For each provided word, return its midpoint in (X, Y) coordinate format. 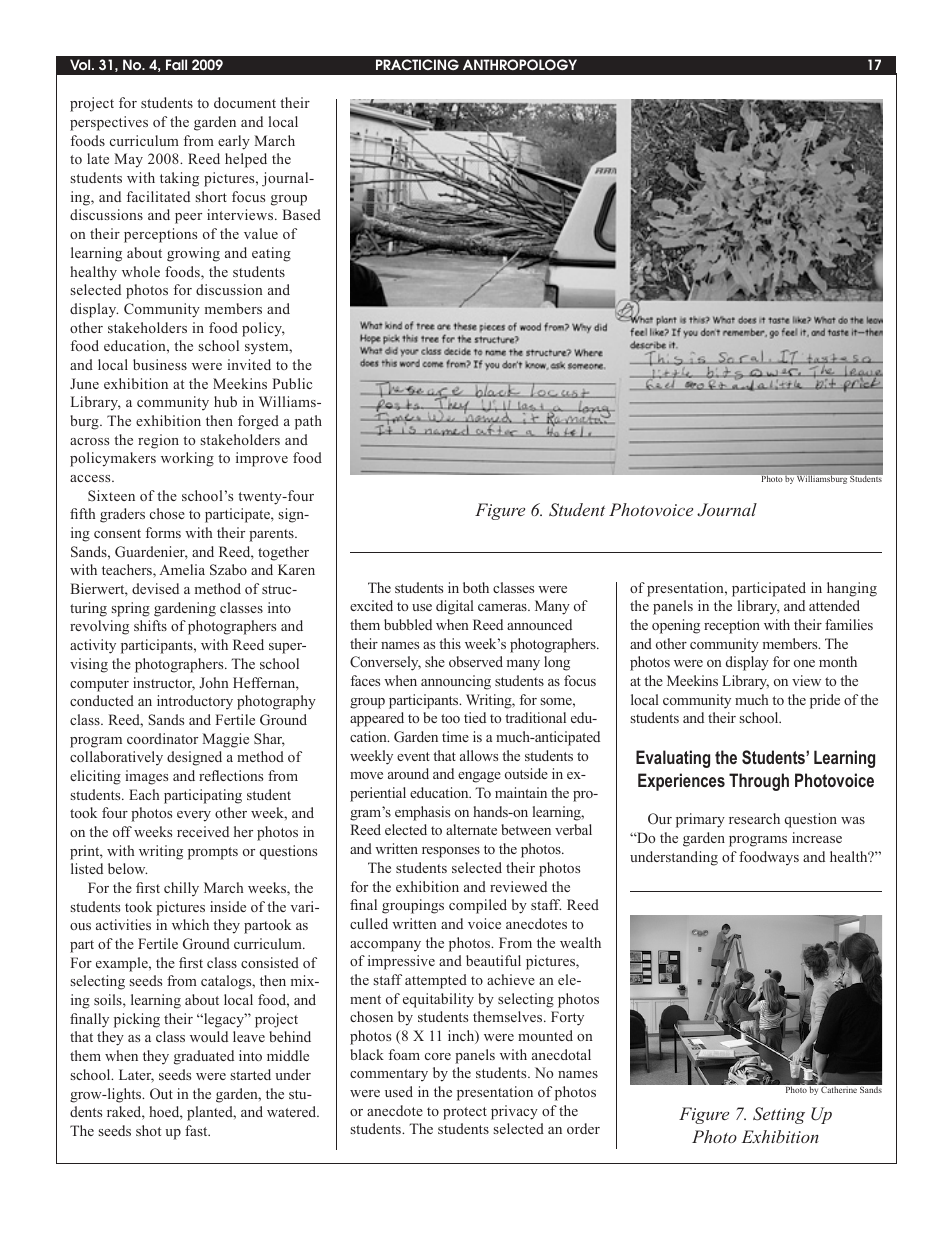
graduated (204, 1057)
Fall (176, 64)
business (160, 364)
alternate (471, 829)
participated (769, 589)
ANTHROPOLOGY (520, 64)
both (476, 587)
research (754, 818)
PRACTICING (417, 64)
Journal (727, 510)
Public (292, 383)
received (203, 831)
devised (155, 588)
